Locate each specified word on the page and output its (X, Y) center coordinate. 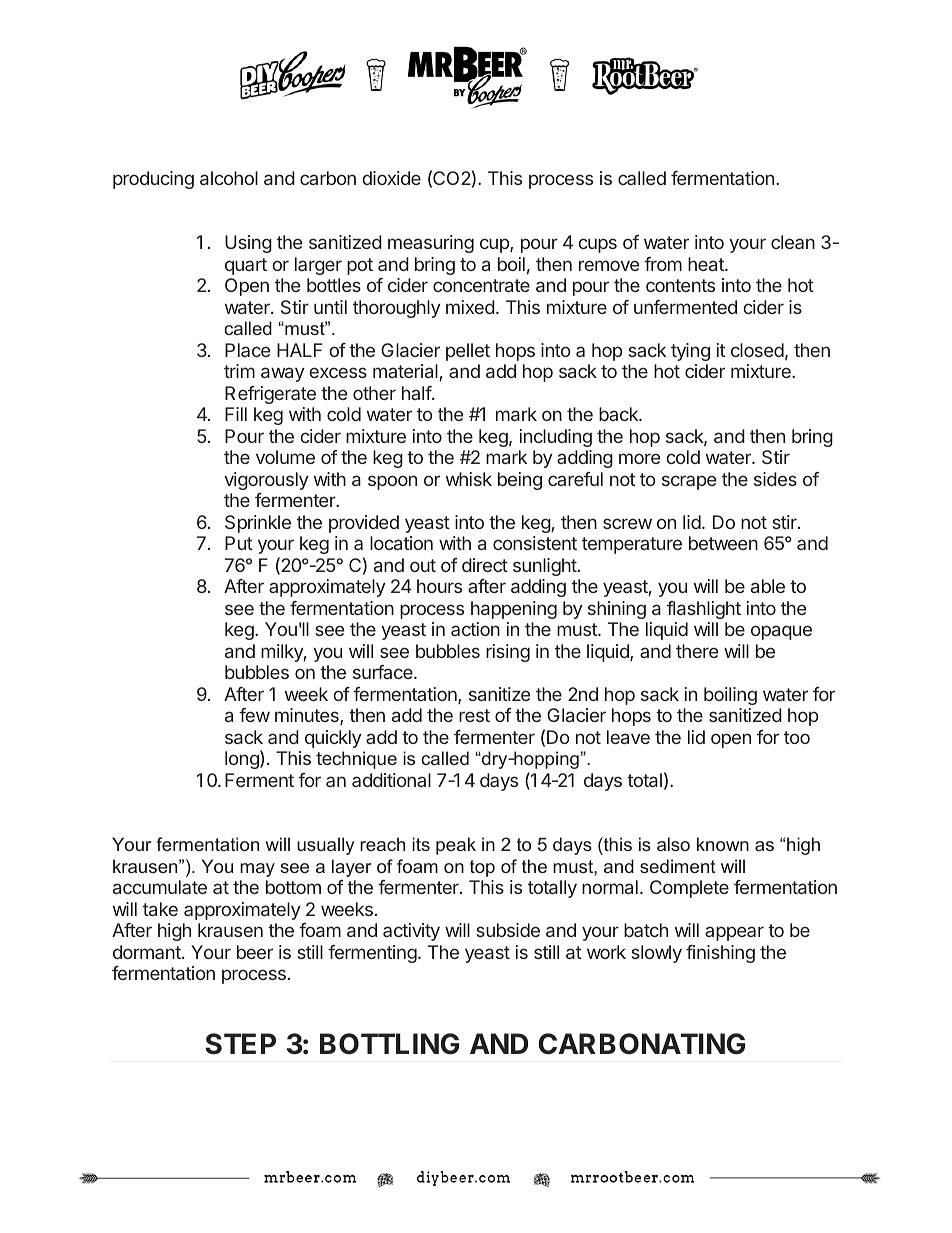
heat (707, 264)
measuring (431, 244)
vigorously (266, 481)
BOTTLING (389, 1044)
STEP (240, 1044)
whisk (469, 479)
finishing (720, 954)
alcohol (229, 178)
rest (474, 715)
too (797, 737)
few (254, 715)
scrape (689, 482)
